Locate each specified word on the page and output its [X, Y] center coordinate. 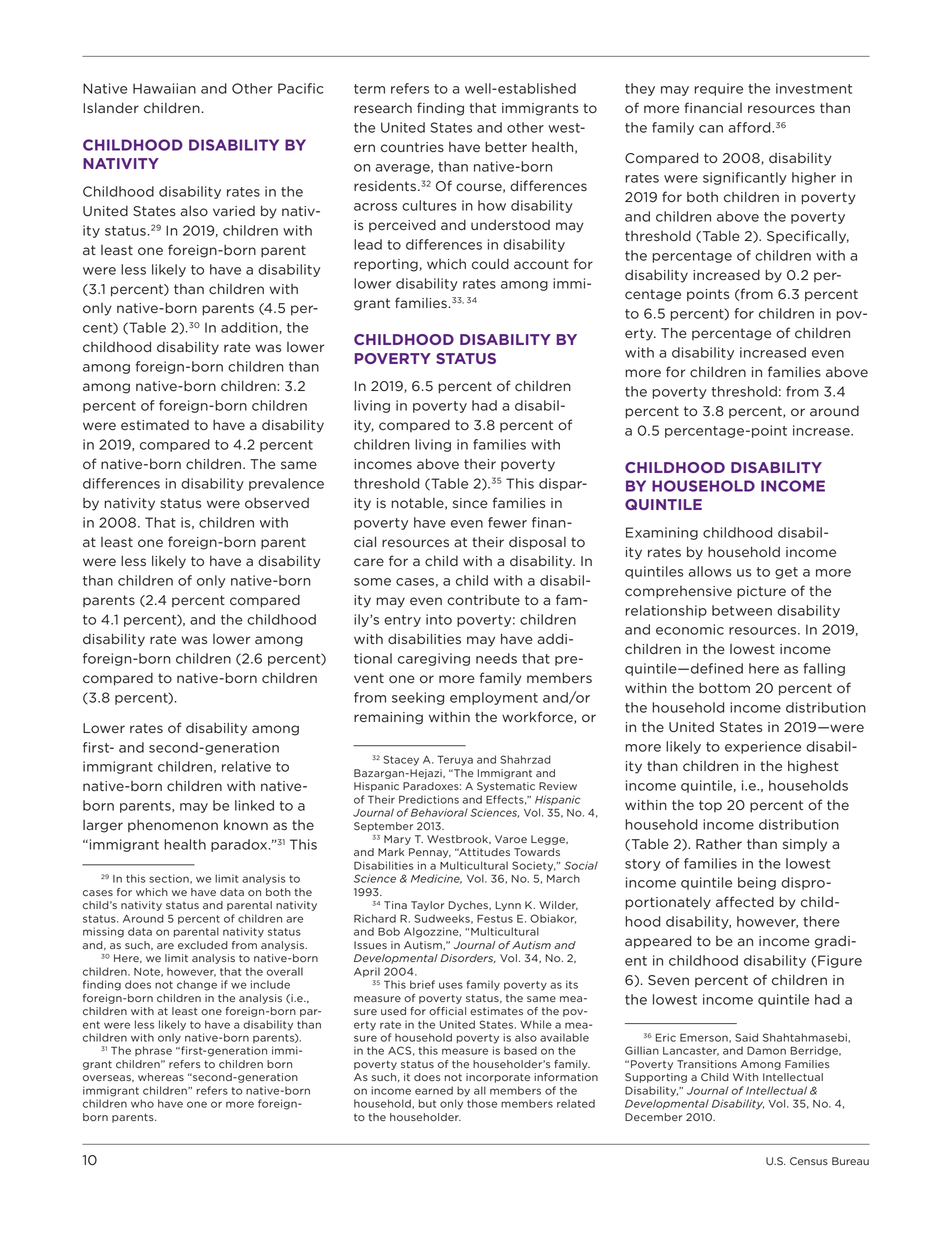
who [142, 1103]
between [742, 610]
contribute [483, 600]
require [718, 89]
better [506, 147]
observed [277, 503]
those [482, 1103]
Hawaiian [164, 88]
